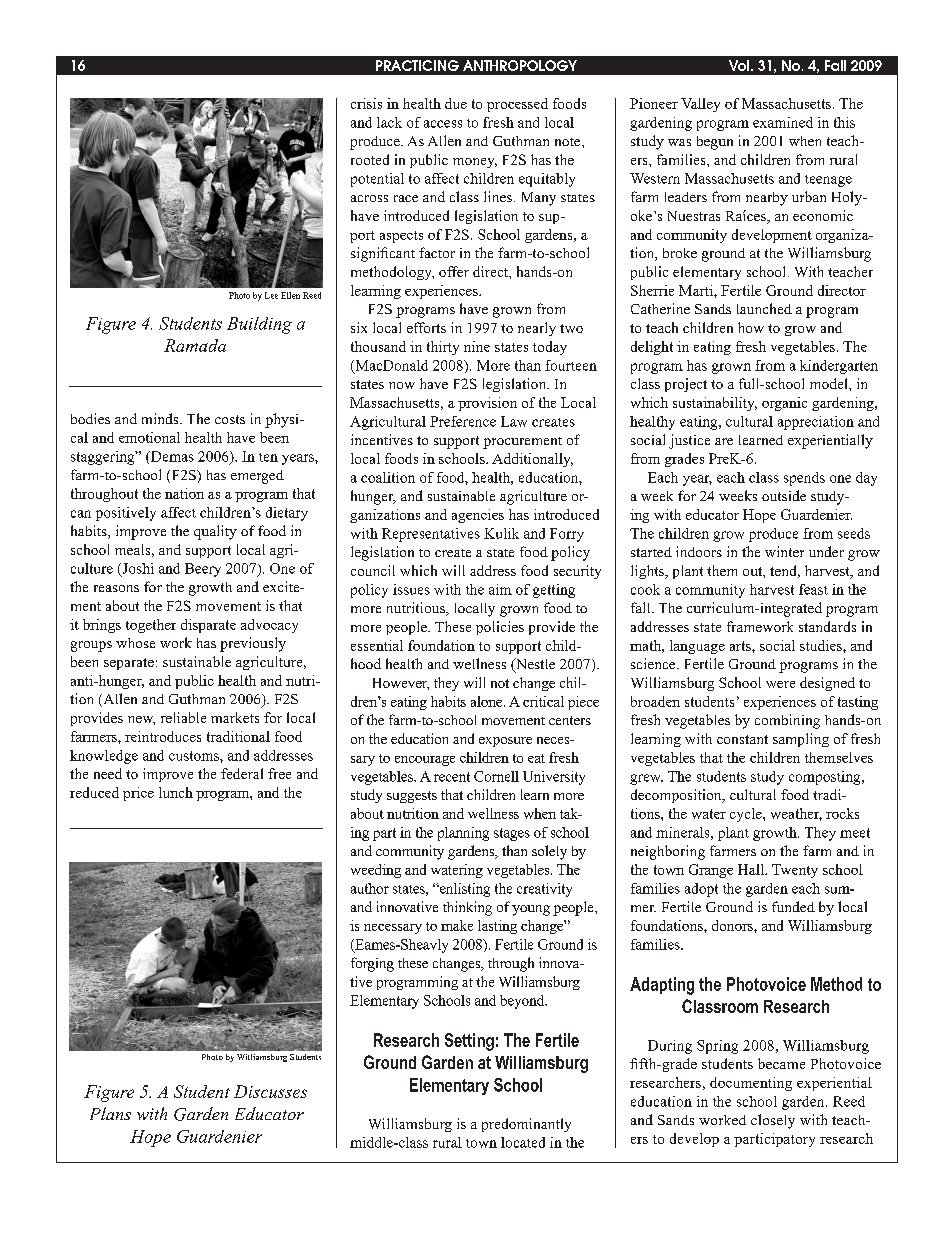  What do you see at coordinates (456, 103) in the screenshot?
I see `due` at bounding box center [456, 103].
